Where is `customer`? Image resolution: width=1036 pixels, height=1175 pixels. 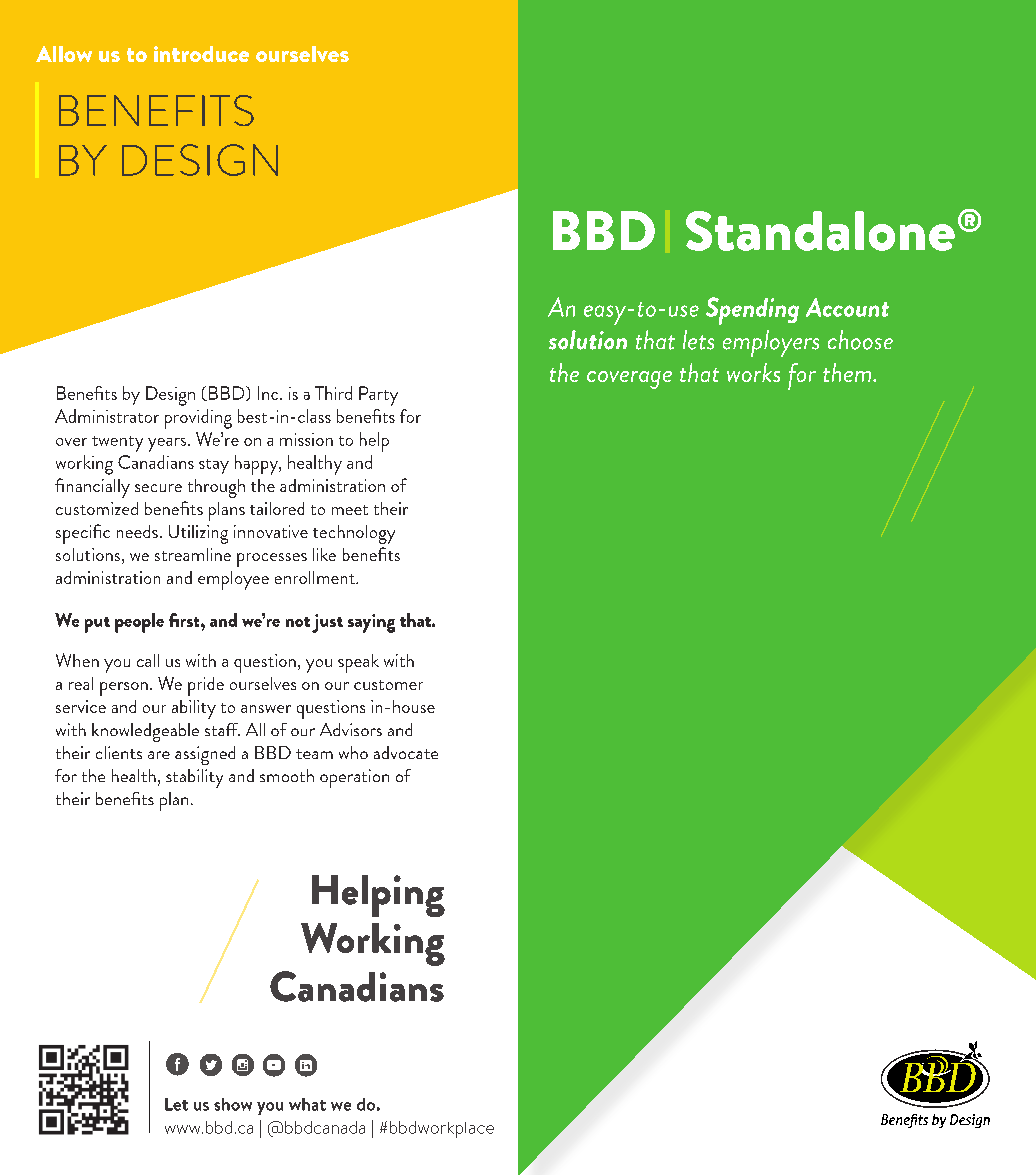
customer is located at coordinates (388, 685).
